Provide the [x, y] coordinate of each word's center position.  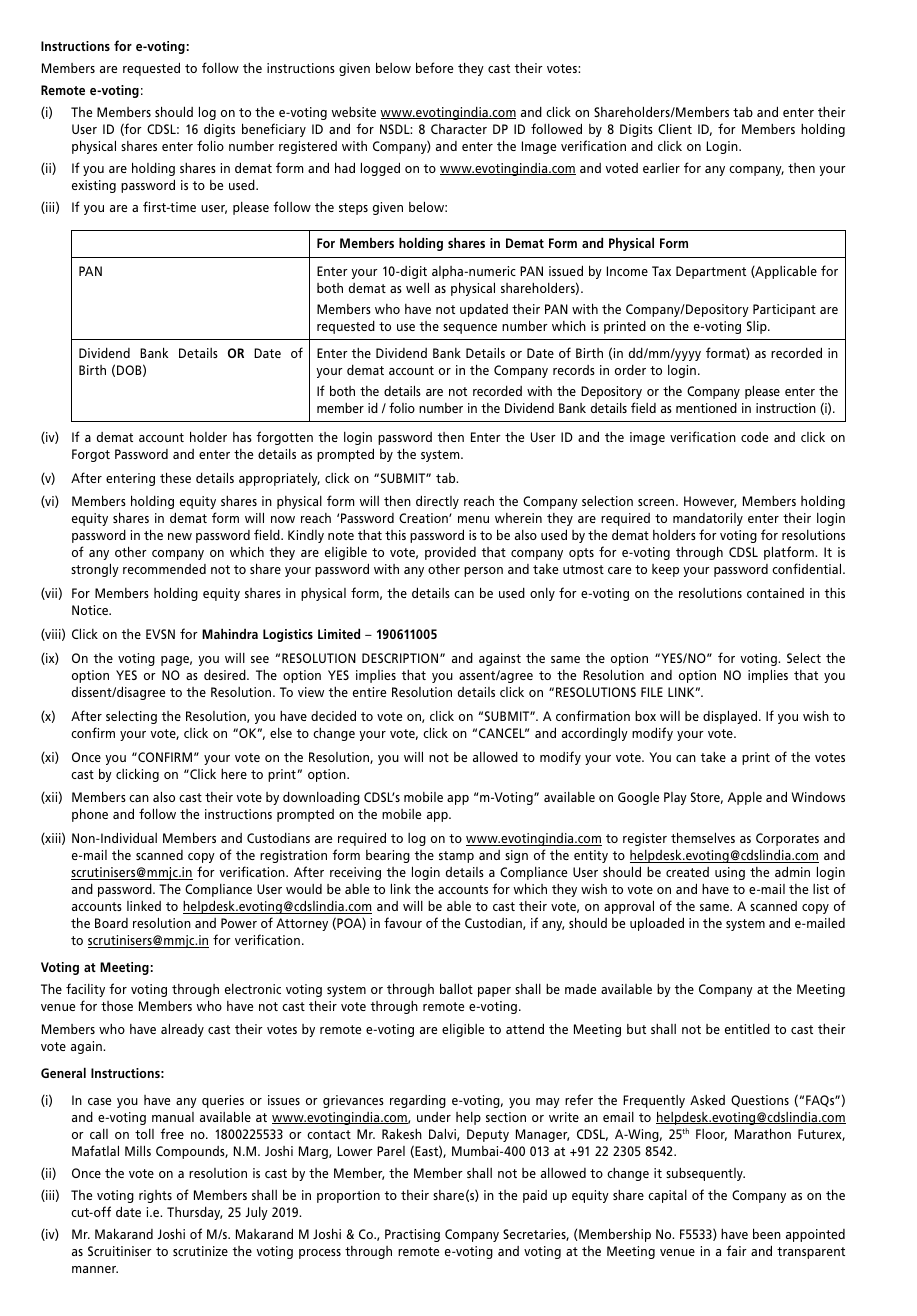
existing [94, 186]
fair [736, 1250]
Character [459, 129]
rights [155, 1196]
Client [675, 128]
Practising [412, 1235]
